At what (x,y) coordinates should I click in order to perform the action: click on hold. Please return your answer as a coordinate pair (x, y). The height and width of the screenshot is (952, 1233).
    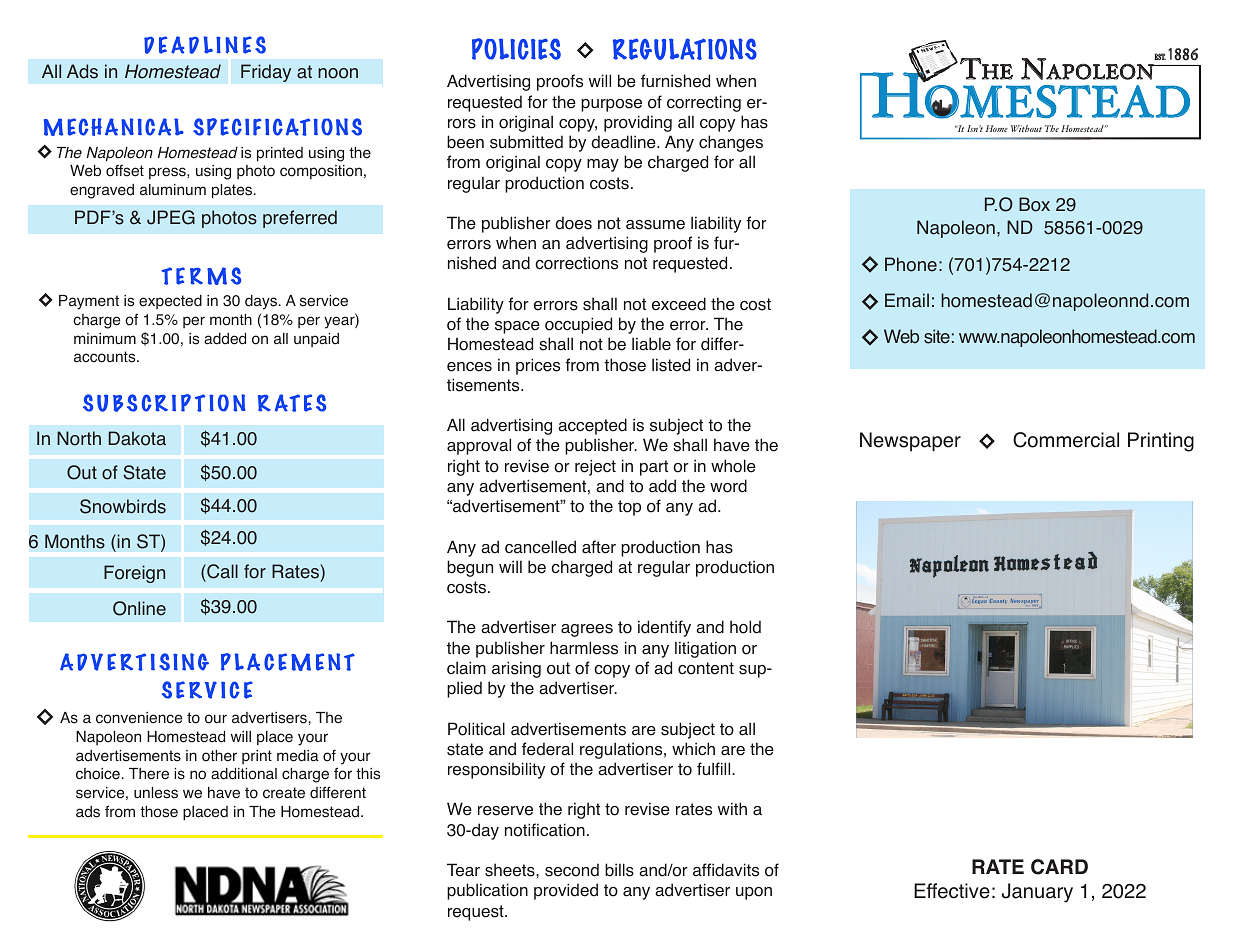
    Looking at the image, I should click on (745, 627).
